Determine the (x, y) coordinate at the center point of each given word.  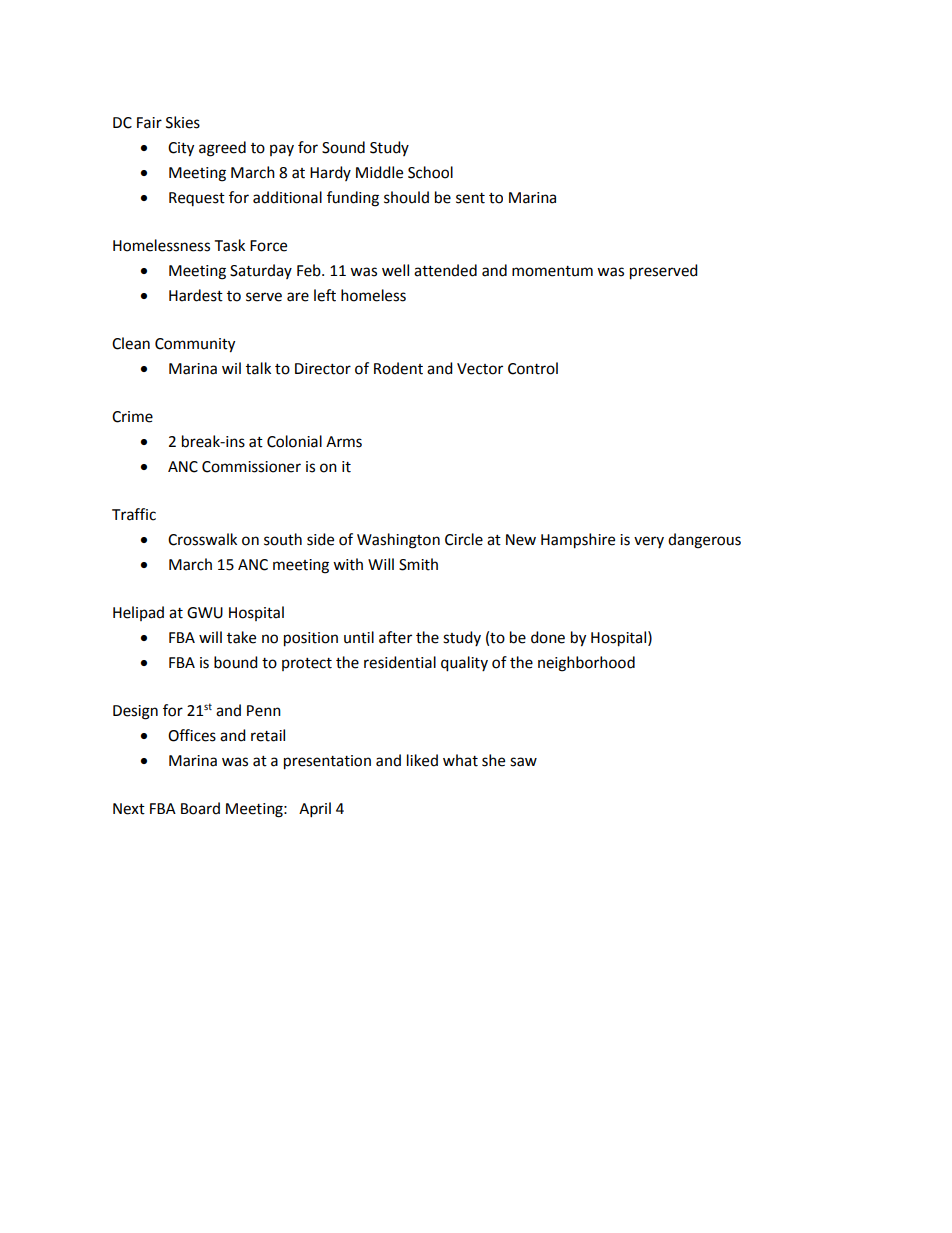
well (395, 270)
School (430, 172)
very (649, 542)
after (395, 637)
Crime (132, 417)
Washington (398, 541)
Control (533, 368)
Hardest (196, 295)
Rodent (398, 368)
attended (445, 270)
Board (200, 808)
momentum (552, 271)
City (181, 149)
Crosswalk (202, 539)
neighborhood (586, 664)
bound (236, 662)
